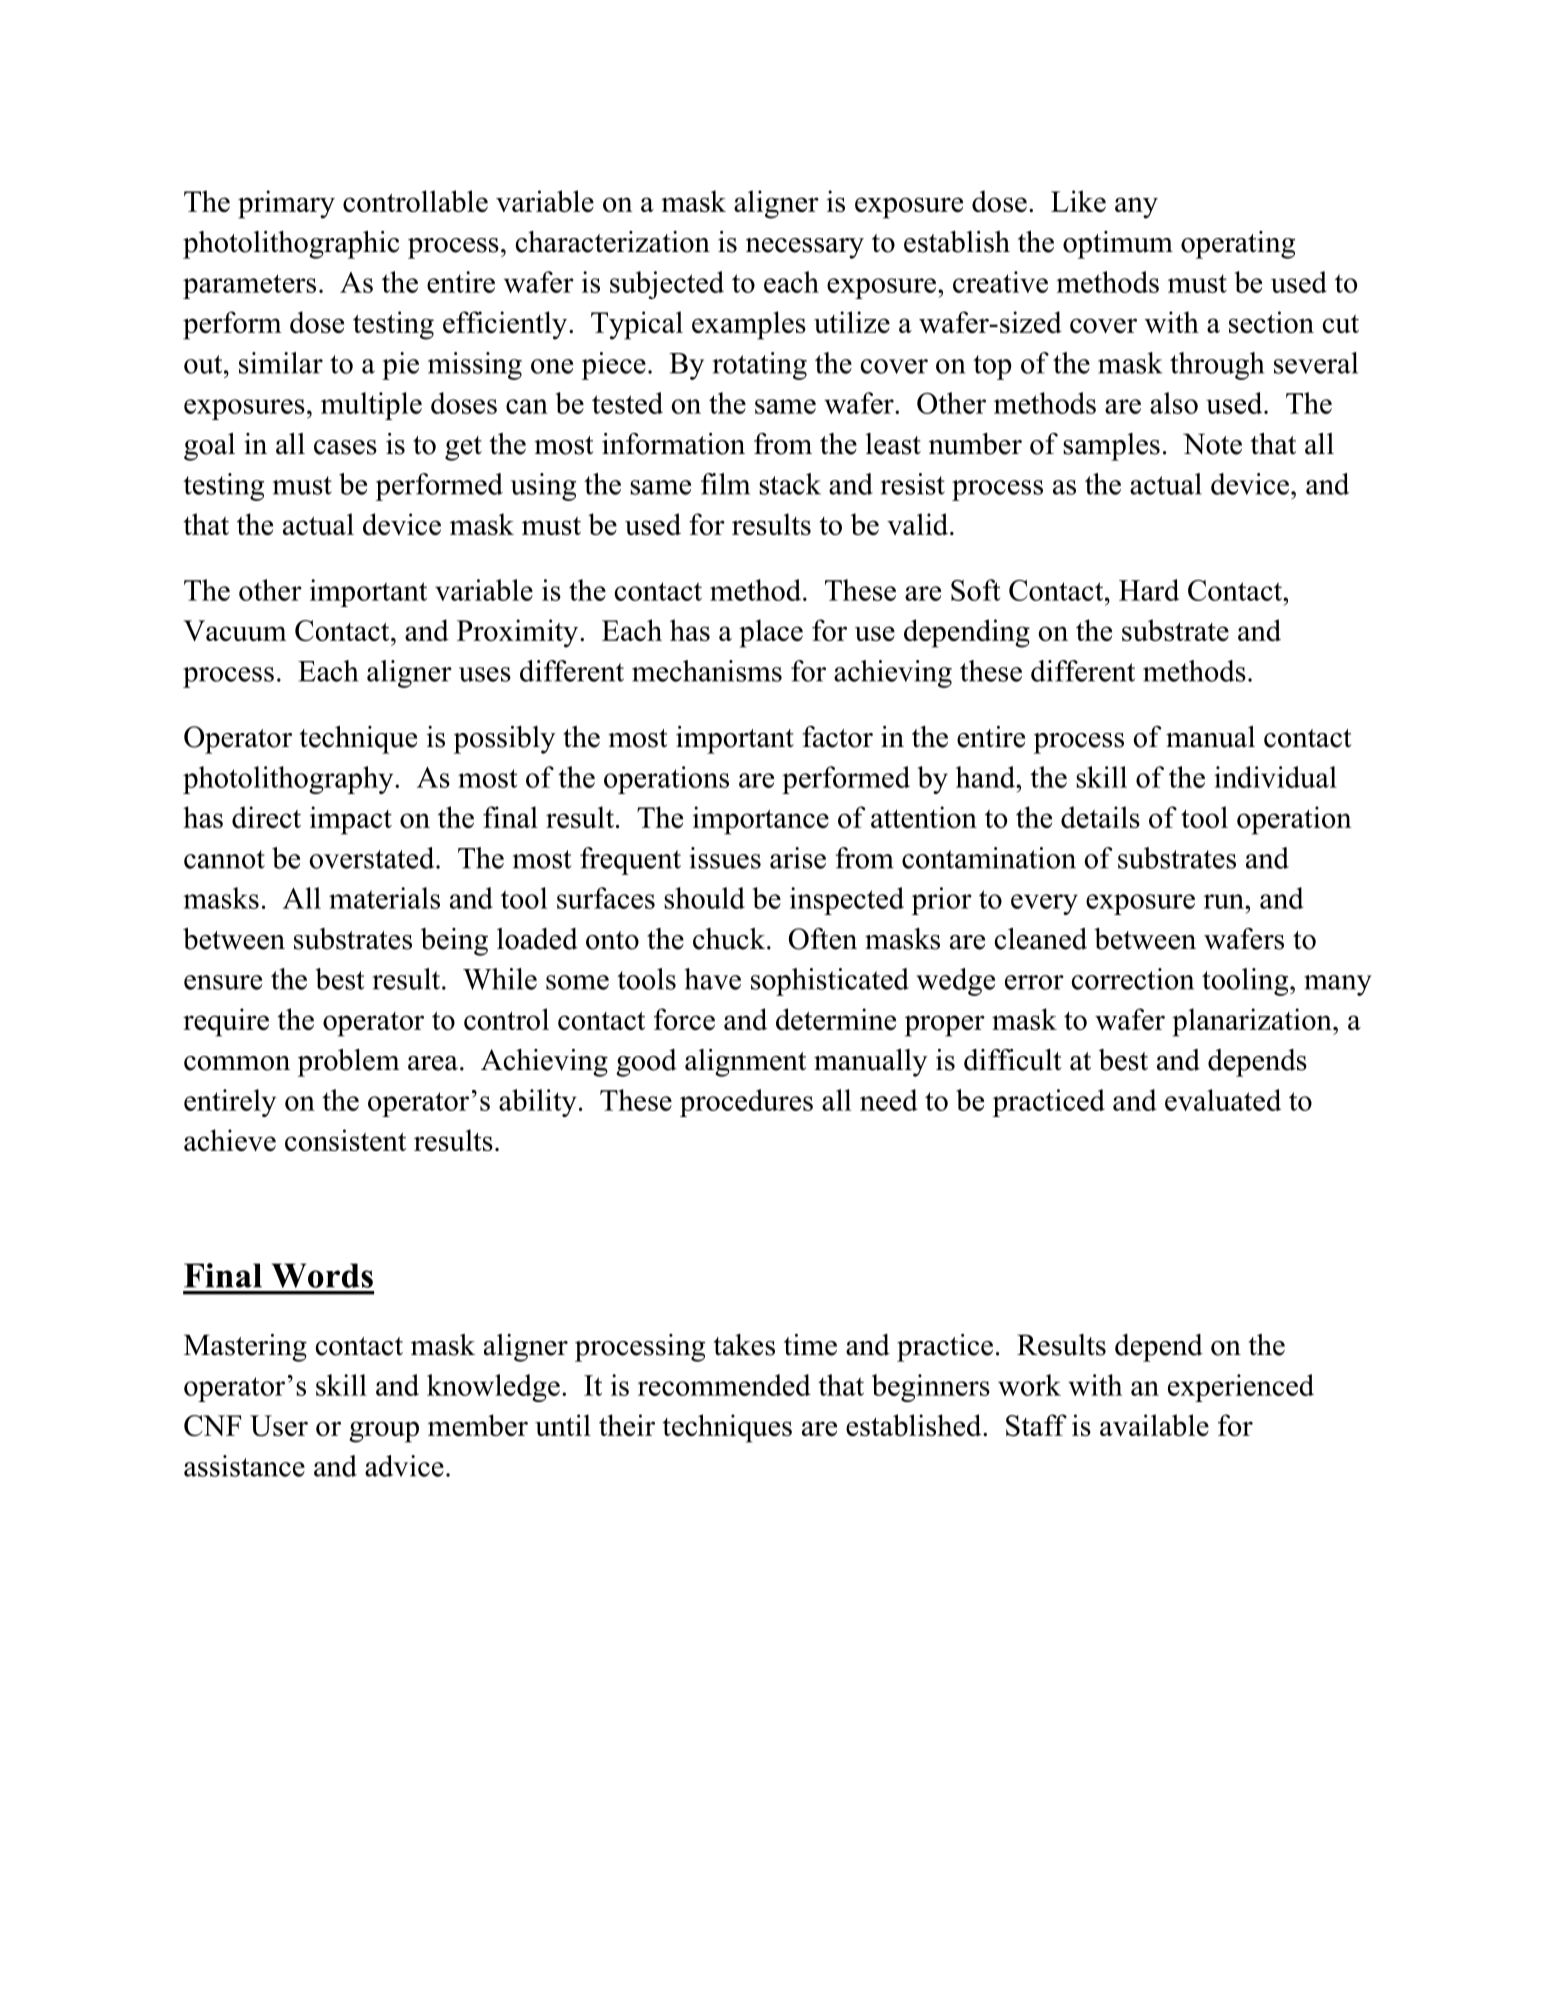  I want to click on Hard, so click(1149, 590).
